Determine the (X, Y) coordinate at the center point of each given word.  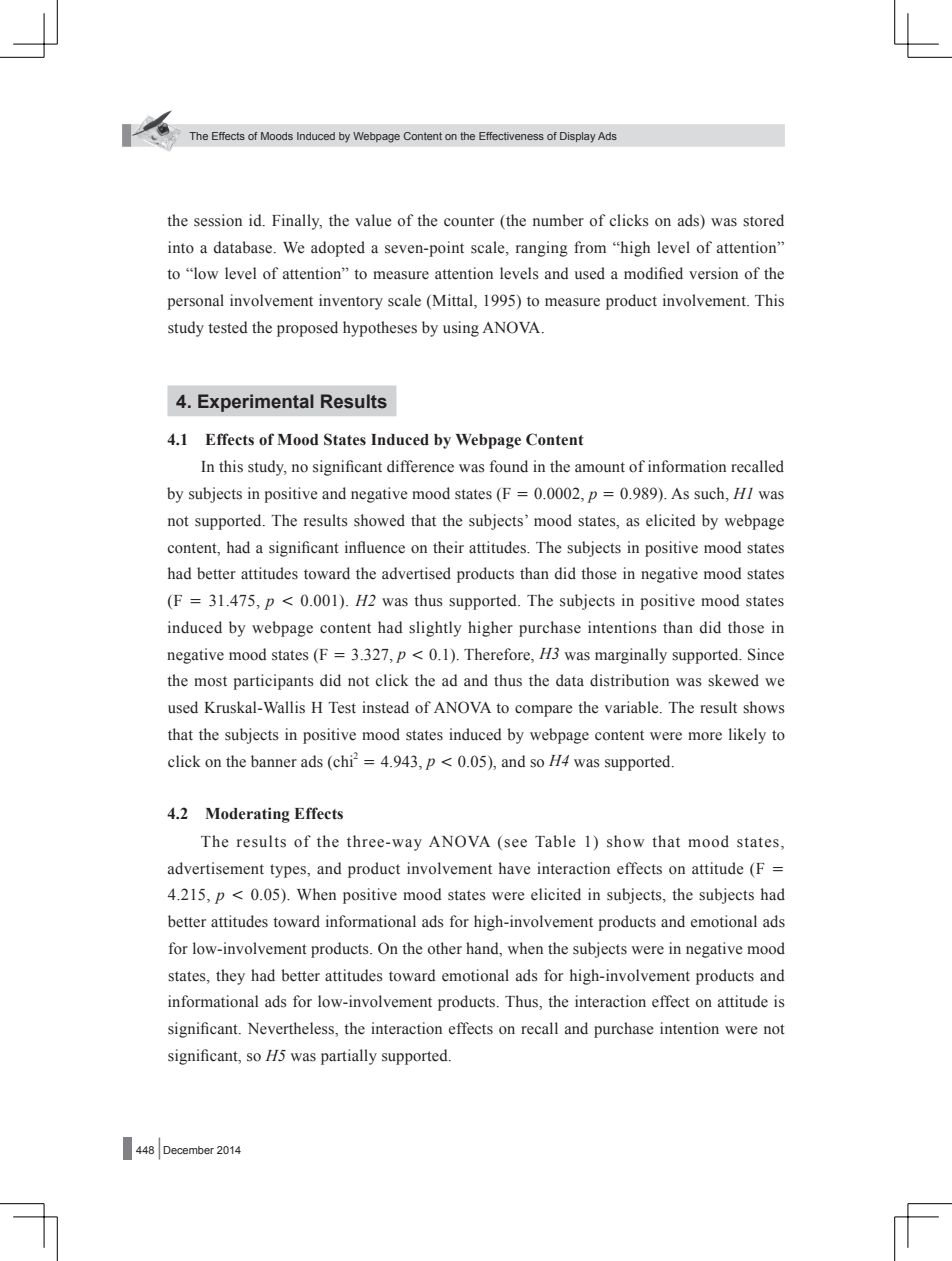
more (705, 736)
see (515, 843)
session (218, 220)
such (710, 494)
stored (763, 220)
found (509, 466)
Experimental (256, 403)
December (188, 1150)
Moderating (247, 815)
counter (469, 221)
